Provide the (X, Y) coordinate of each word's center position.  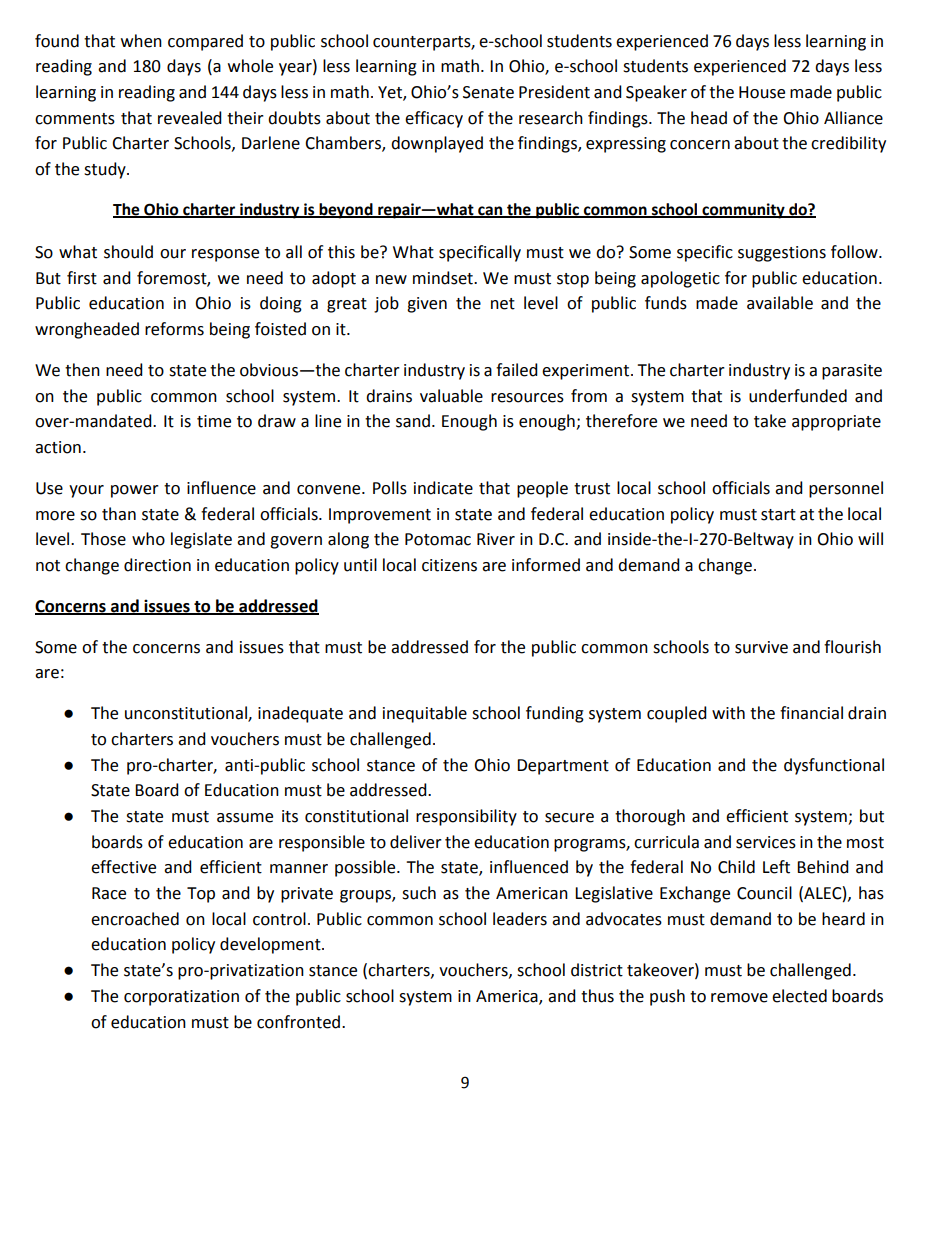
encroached (135, 919)
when (141, 41)
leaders (520, 919)
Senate (488, 92)
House (762, 92)
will (870, 538)
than (119, 514)
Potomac (438, 539)
